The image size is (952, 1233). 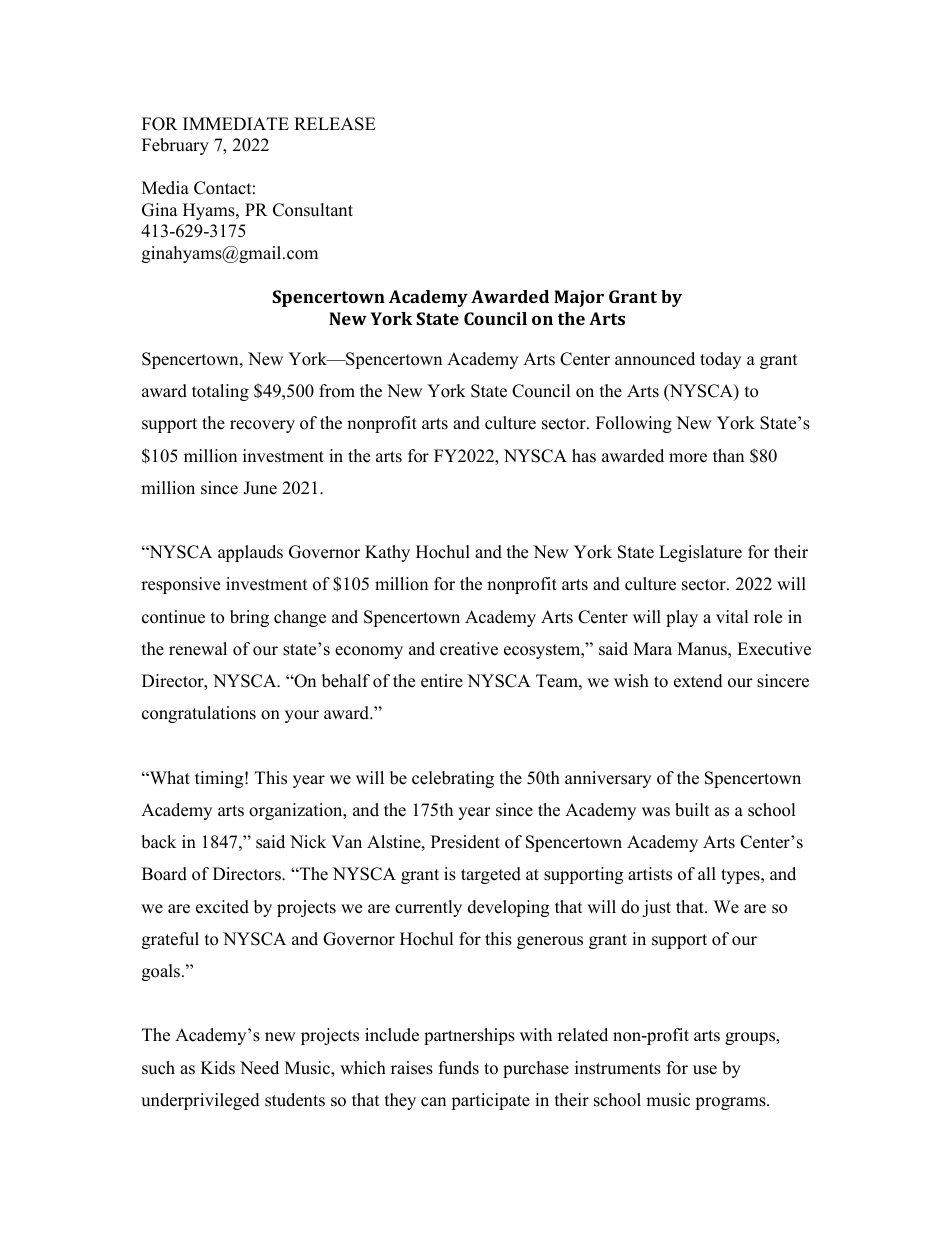 What do you see at coordinates (175, 146) in the image?
I see `February` at bounding box center [175, 146].
